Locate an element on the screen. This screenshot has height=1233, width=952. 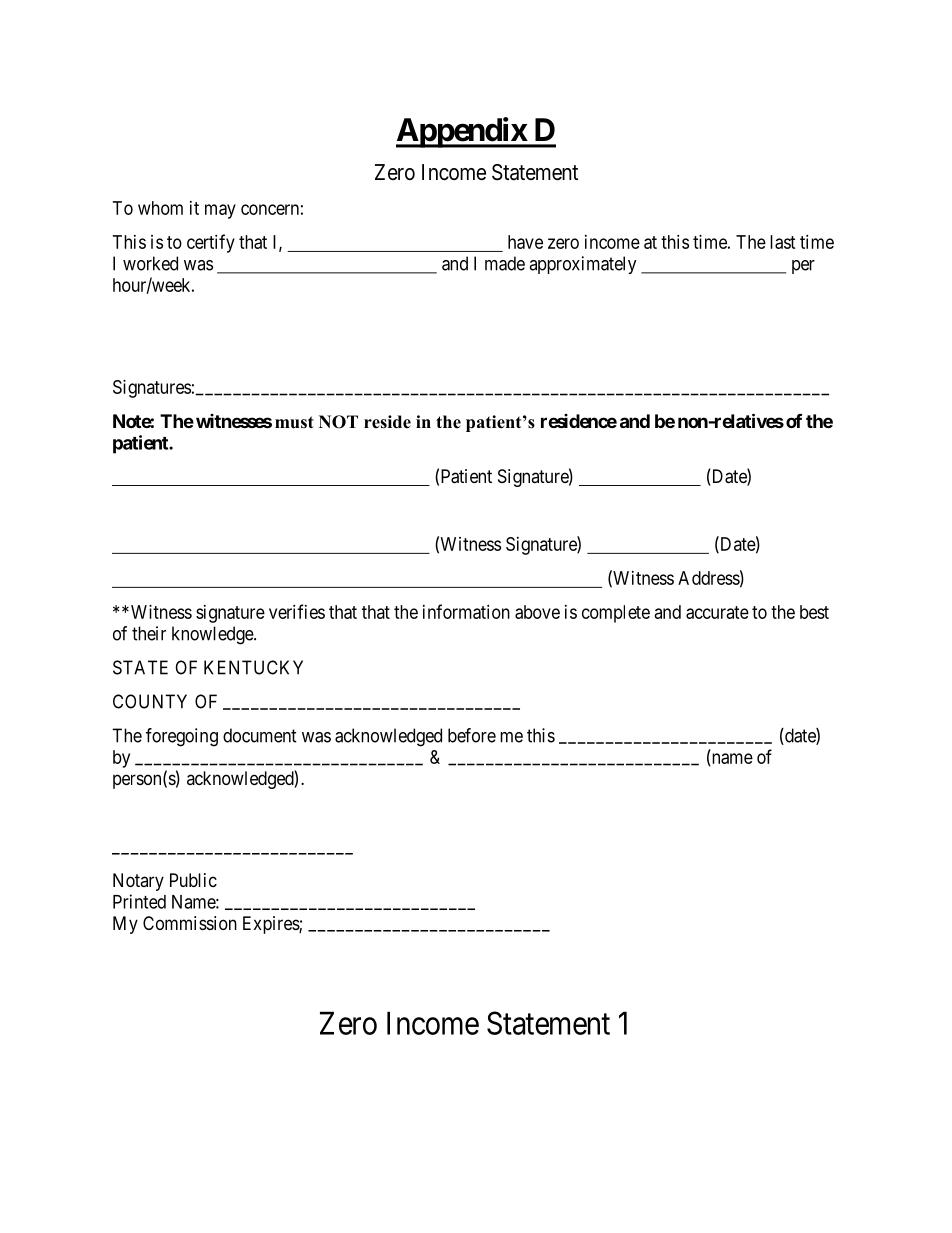
Public is located at coordinates (193, 880).
